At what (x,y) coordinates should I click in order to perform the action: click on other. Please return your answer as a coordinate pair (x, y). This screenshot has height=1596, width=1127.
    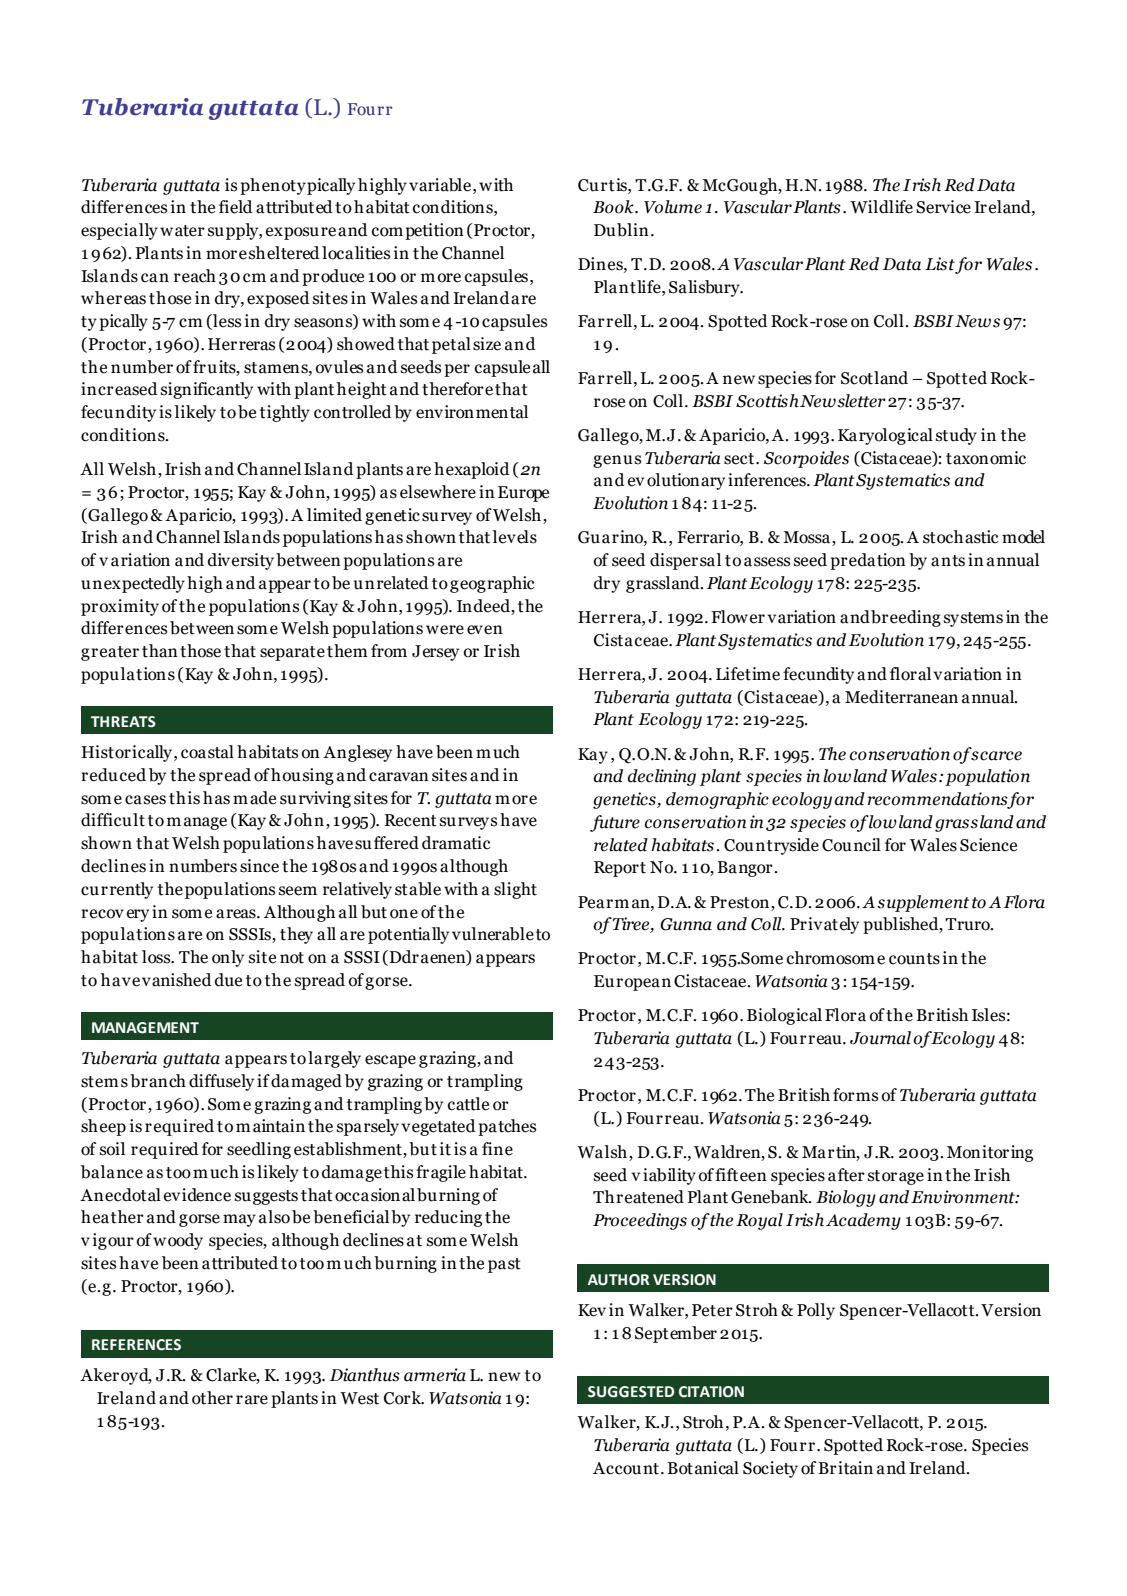
    Looking at the image, I should click on (212, 1398).
